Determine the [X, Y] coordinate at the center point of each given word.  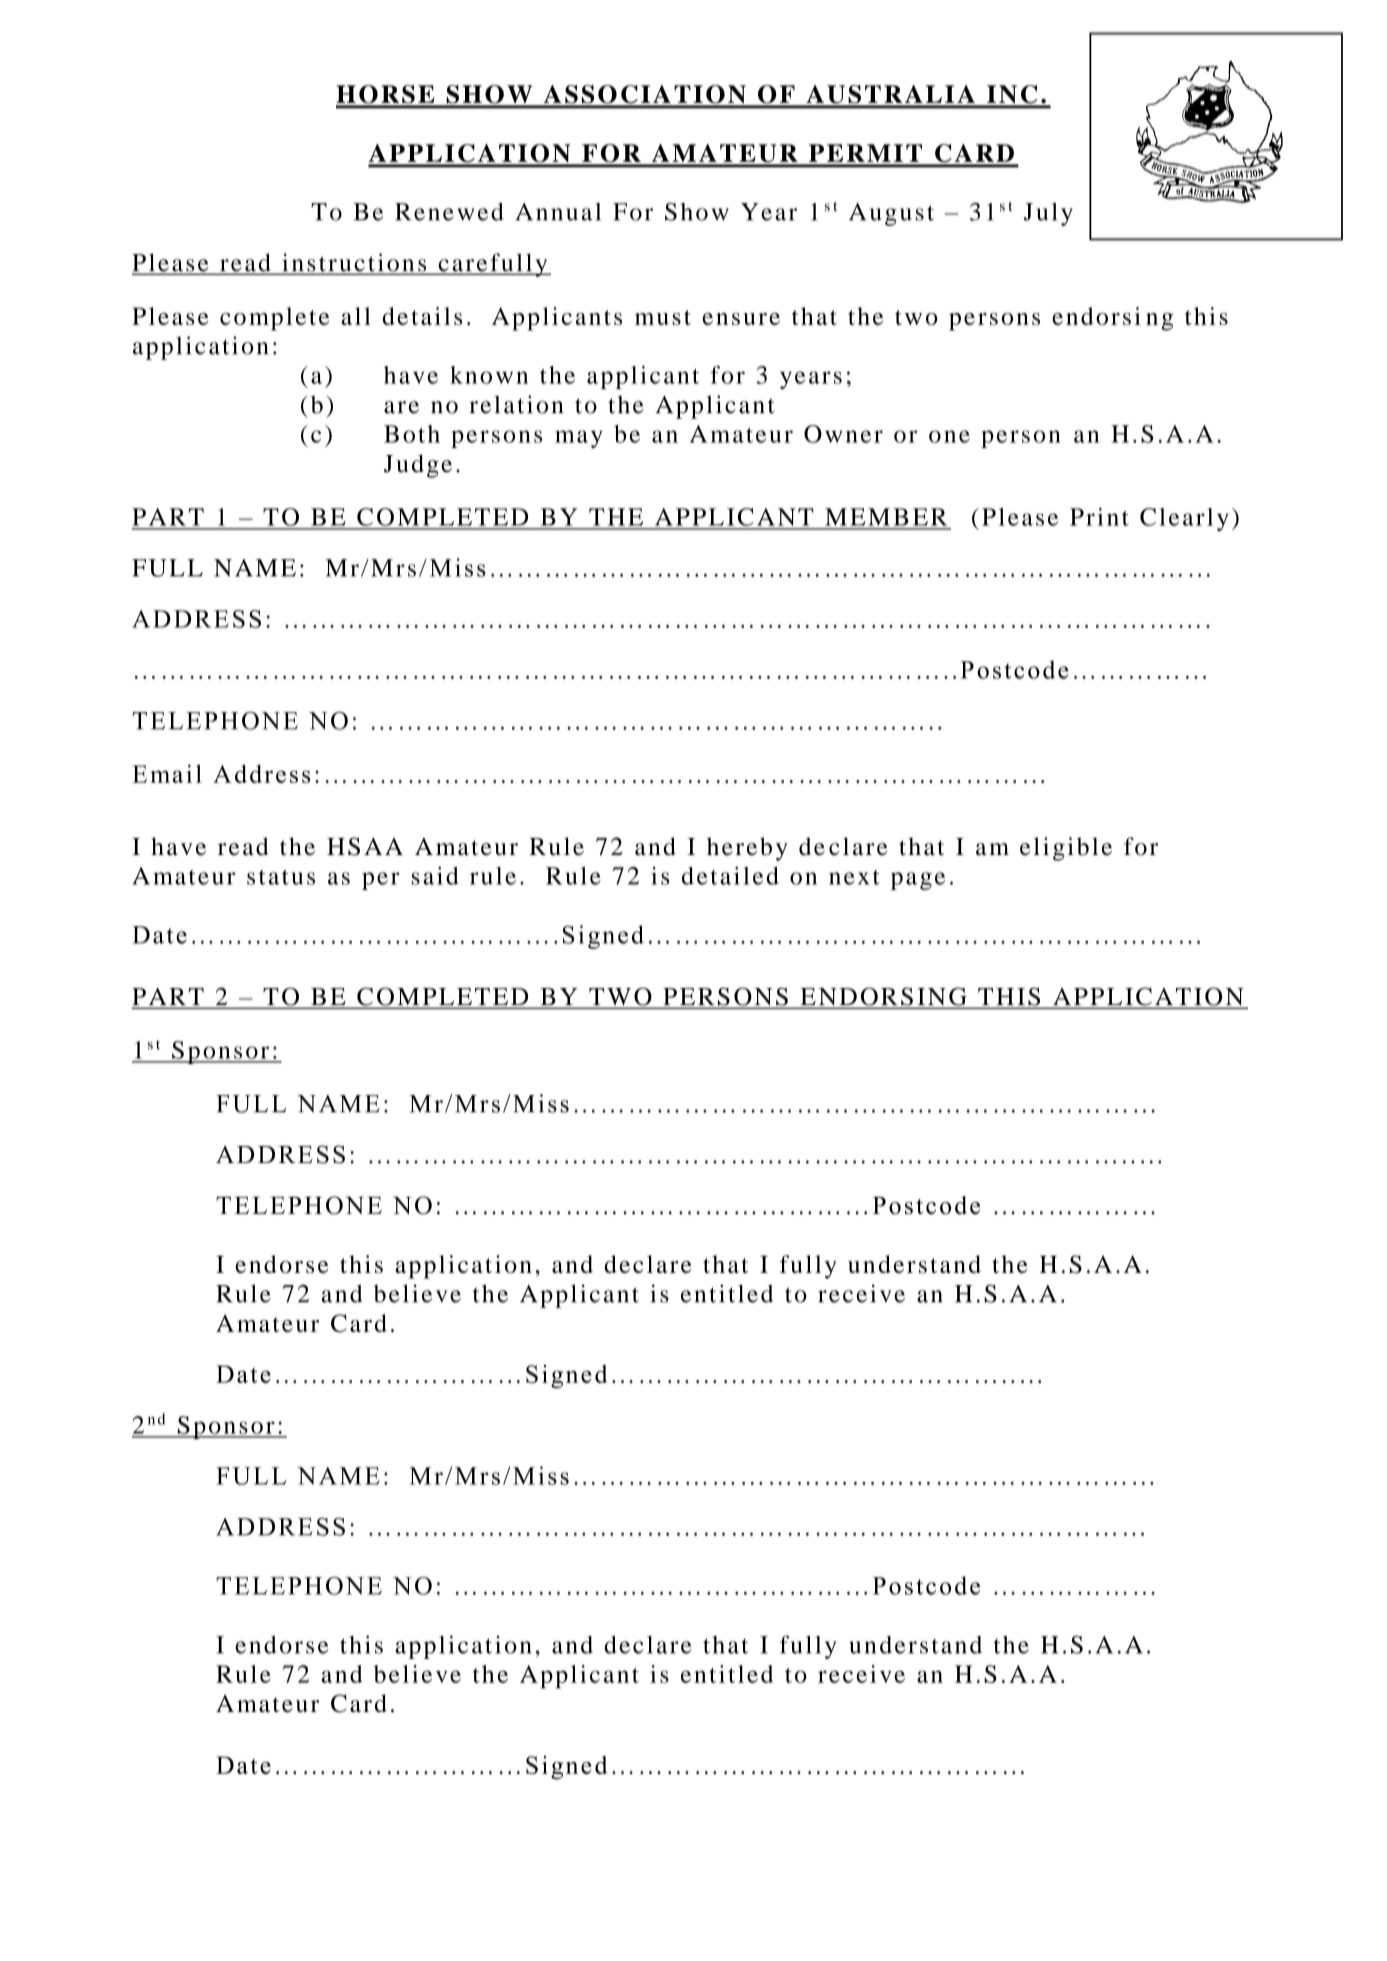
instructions [354, 263]
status [281, 877]
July [1048, 214]
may [579, 439]
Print [1099, 517]
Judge [418, 466]
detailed [730, 876]
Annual [558, 212]
